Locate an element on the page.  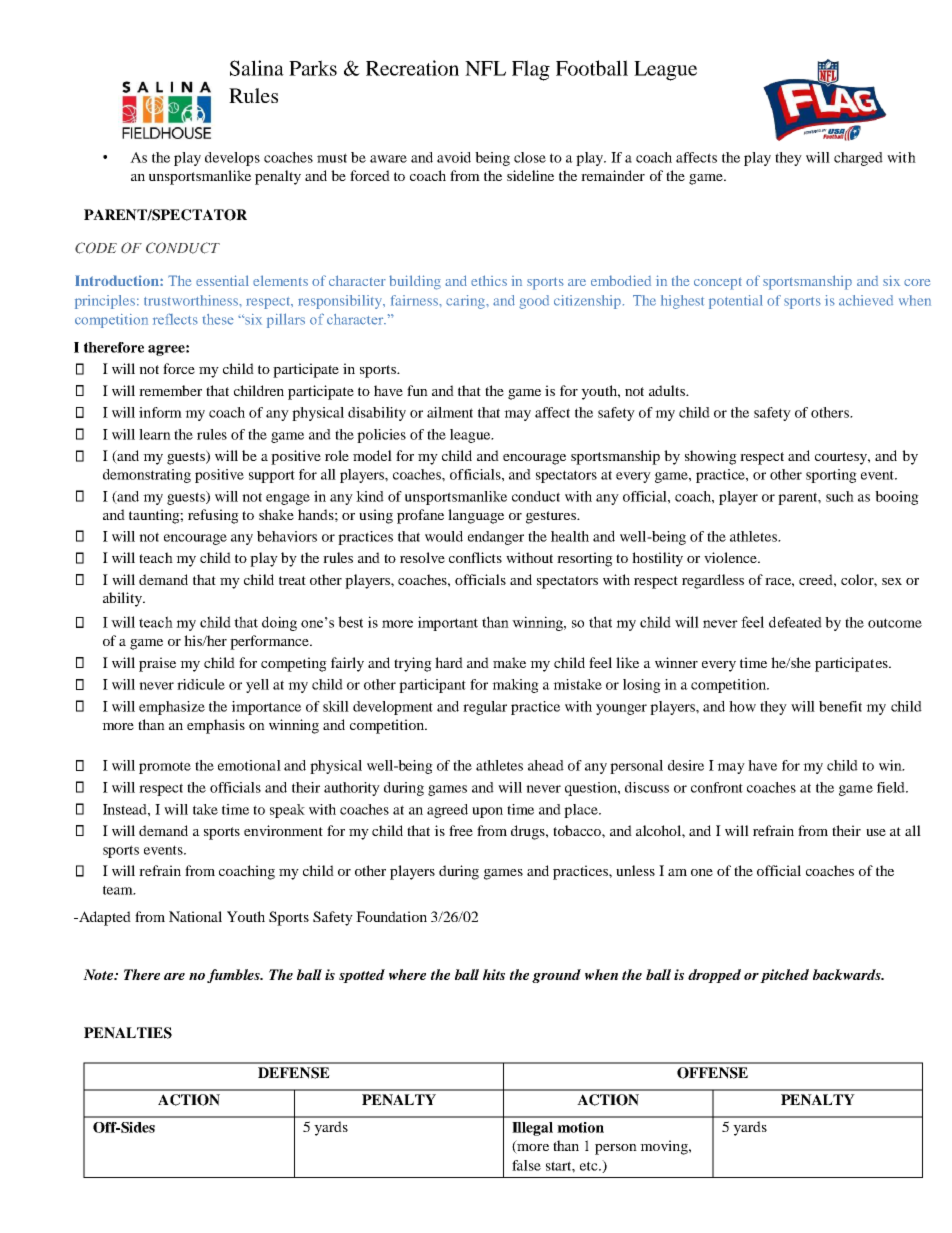
develops is located at coordinates (232, 159).
